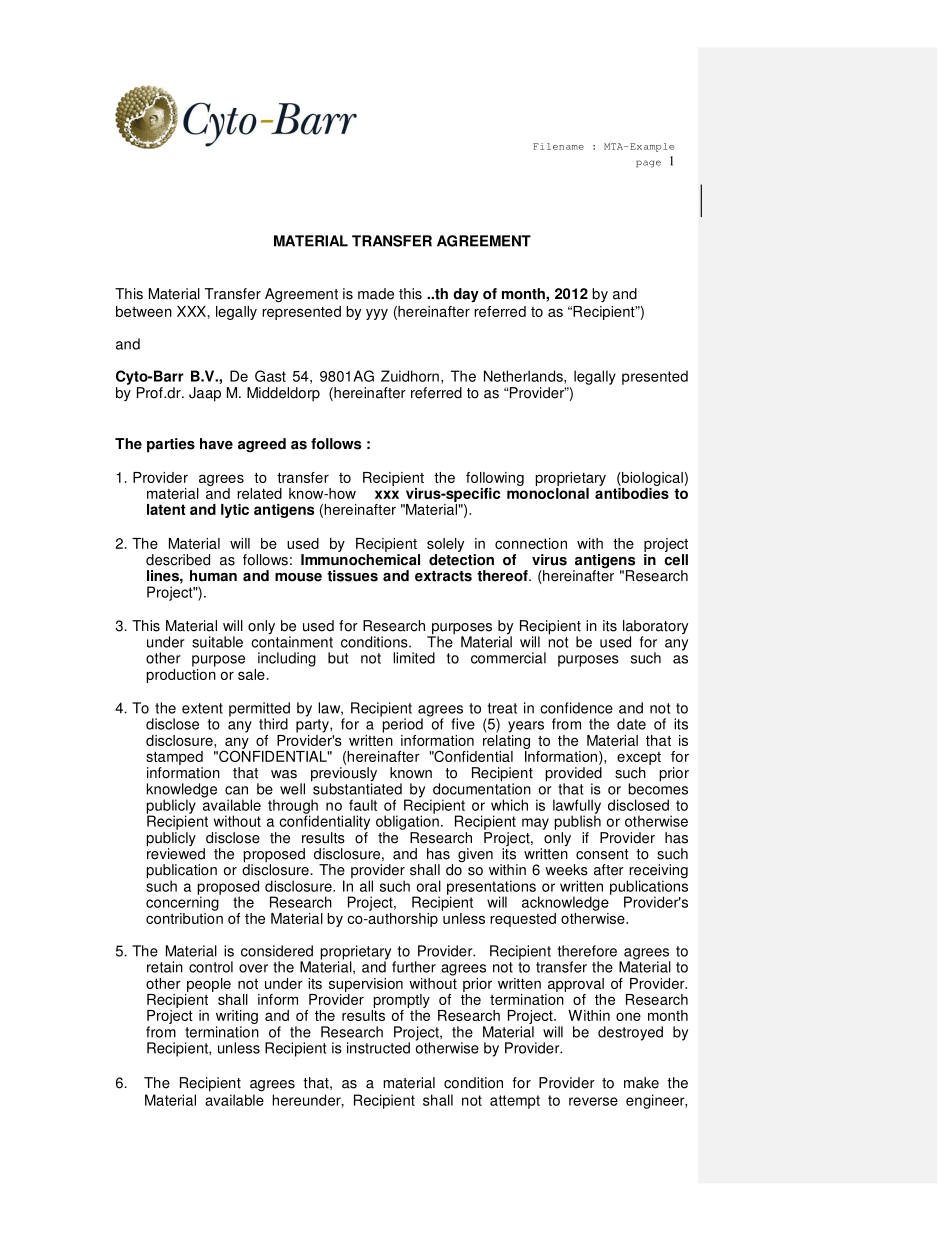 This screenshot has width=952, height=1233. I want to click on writing, so click(237, 1017).
